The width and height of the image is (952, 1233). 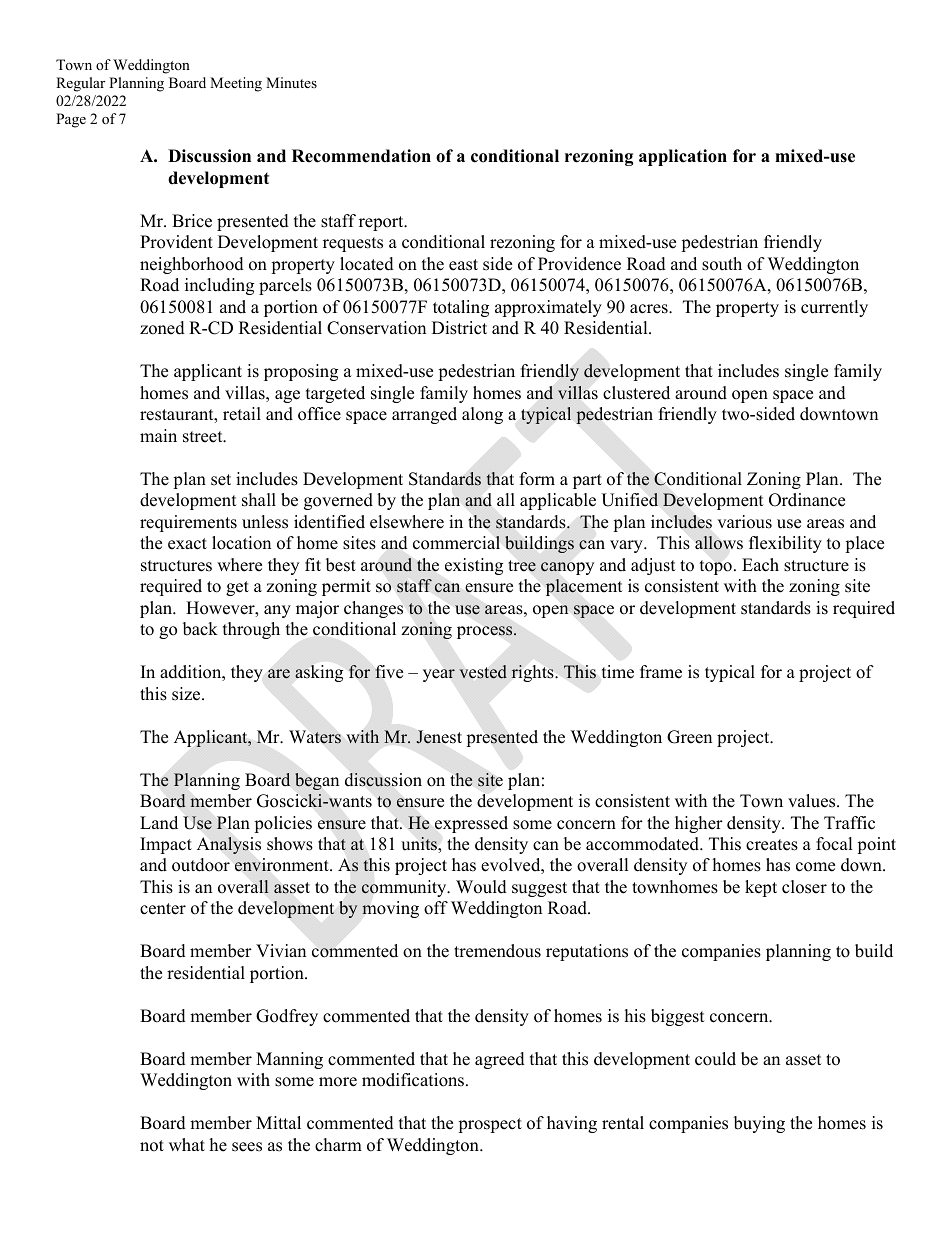 I want to click on along, so click(x=482, y=415).
